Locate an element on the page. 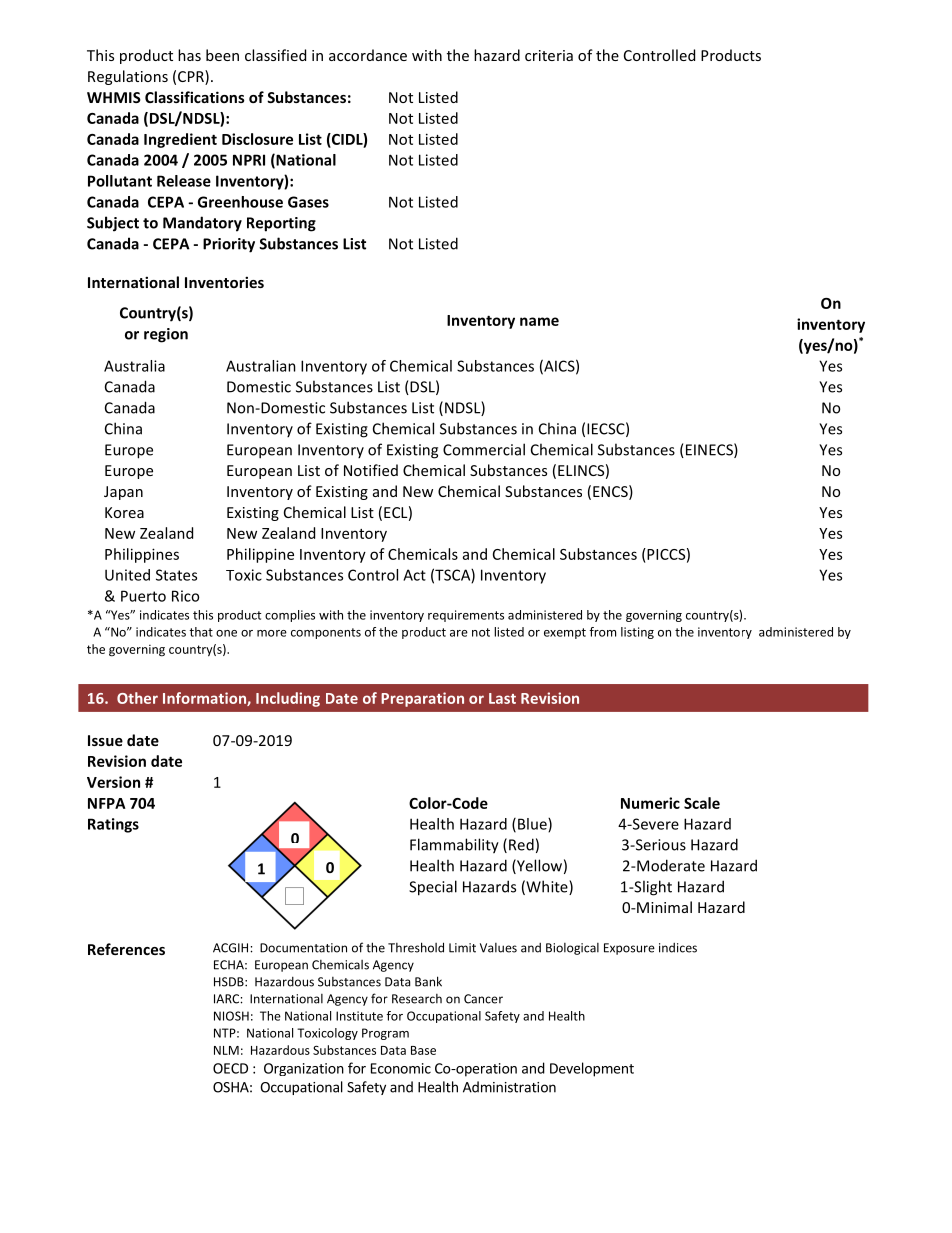 The height and width of the document is (1233, 952). Ratings is located at coordinates (113, 825).
